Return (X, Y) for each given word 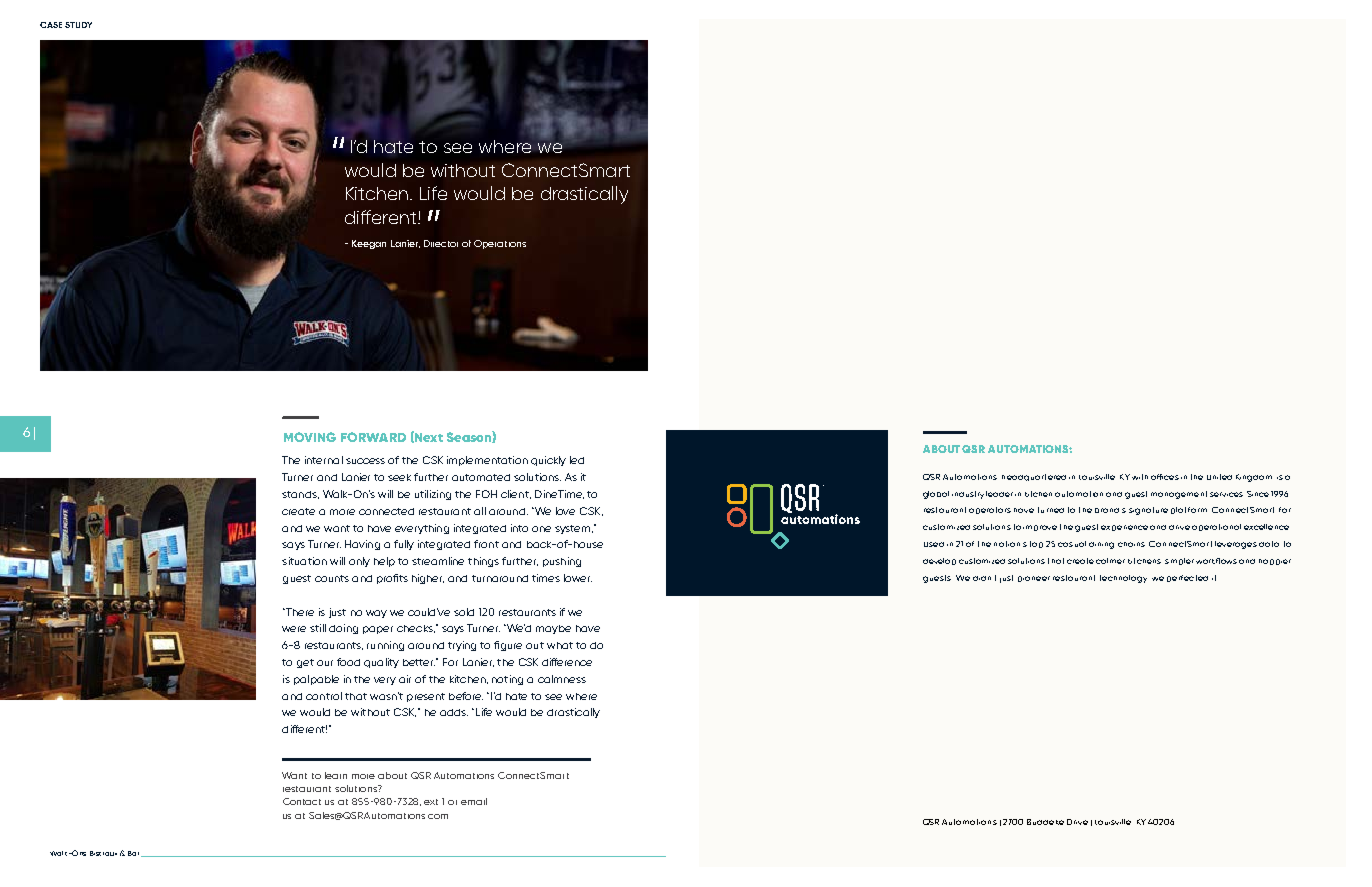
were (294, 629)
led (577, 460)
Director (441, 243)
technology (1123, 579)
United (1219, 477)
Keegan (369, 244)
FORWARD (373, 437)
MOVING (310, 437)
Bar (135, 854)
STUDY (78, 25)
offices (1165, 477)
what (560, 645)
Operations (500, 244)
